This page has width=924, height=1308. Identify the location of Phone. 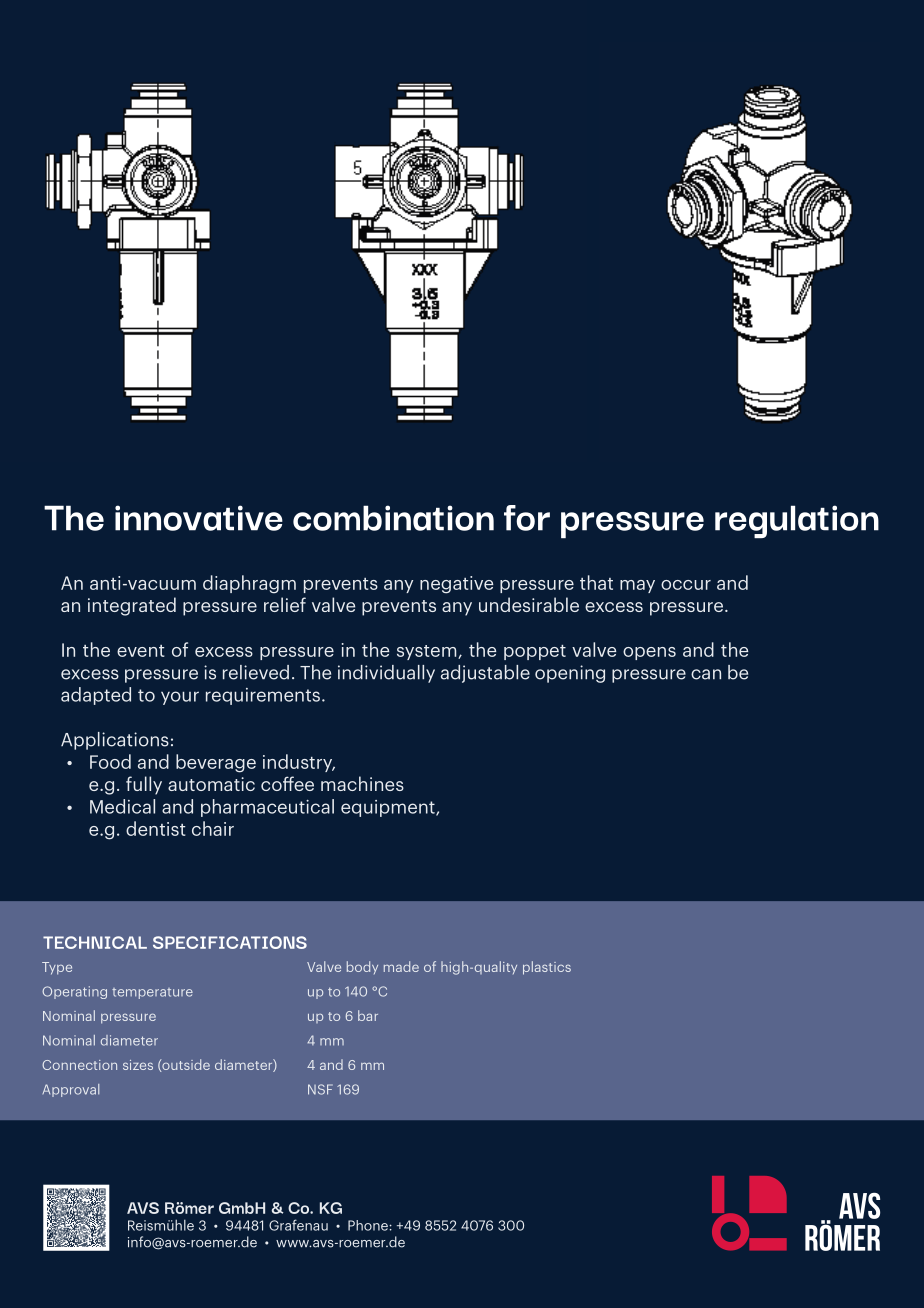
(369, 1225).
